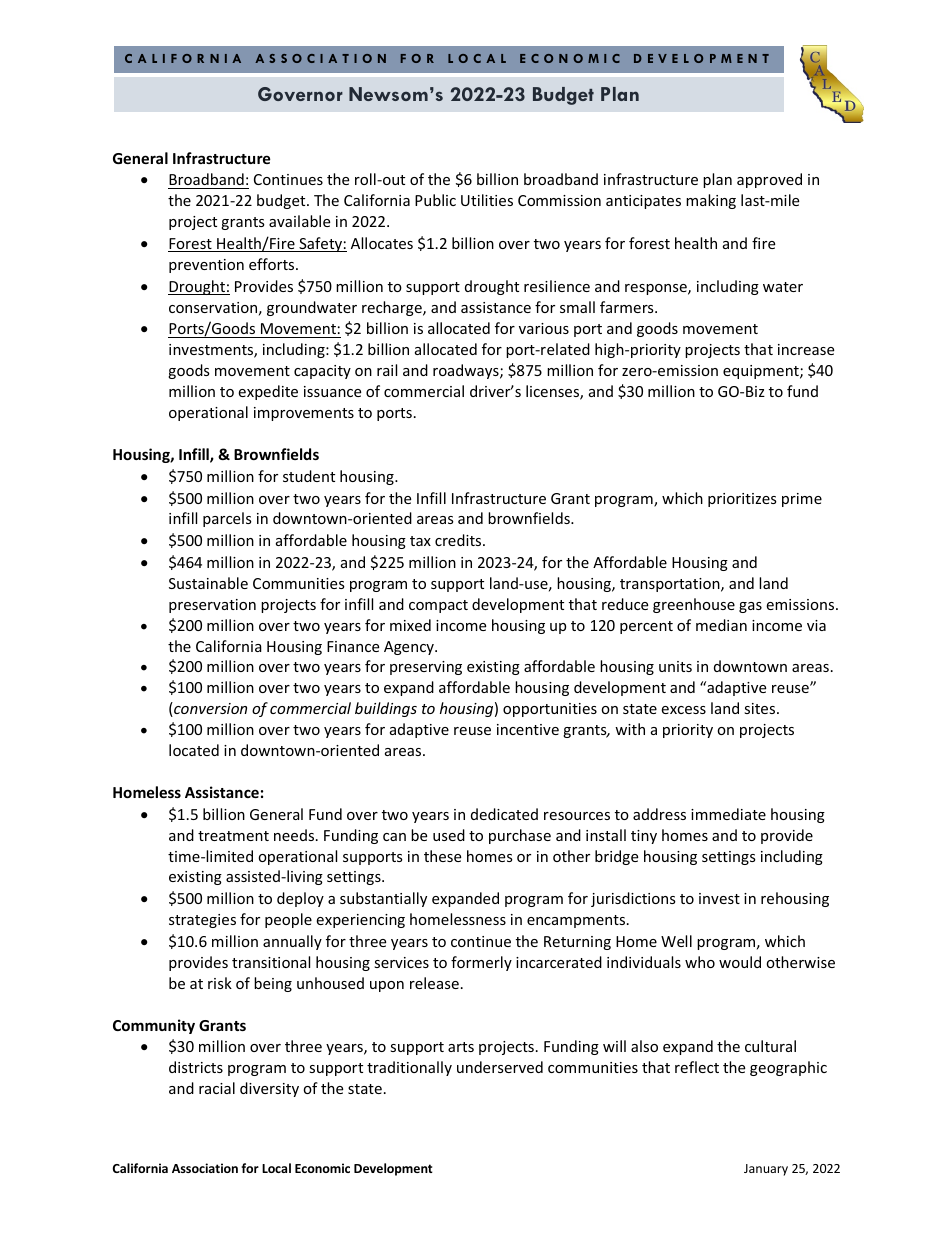 This image has width=952, height=1233. I want to click on racial, so click(217, 1088).
